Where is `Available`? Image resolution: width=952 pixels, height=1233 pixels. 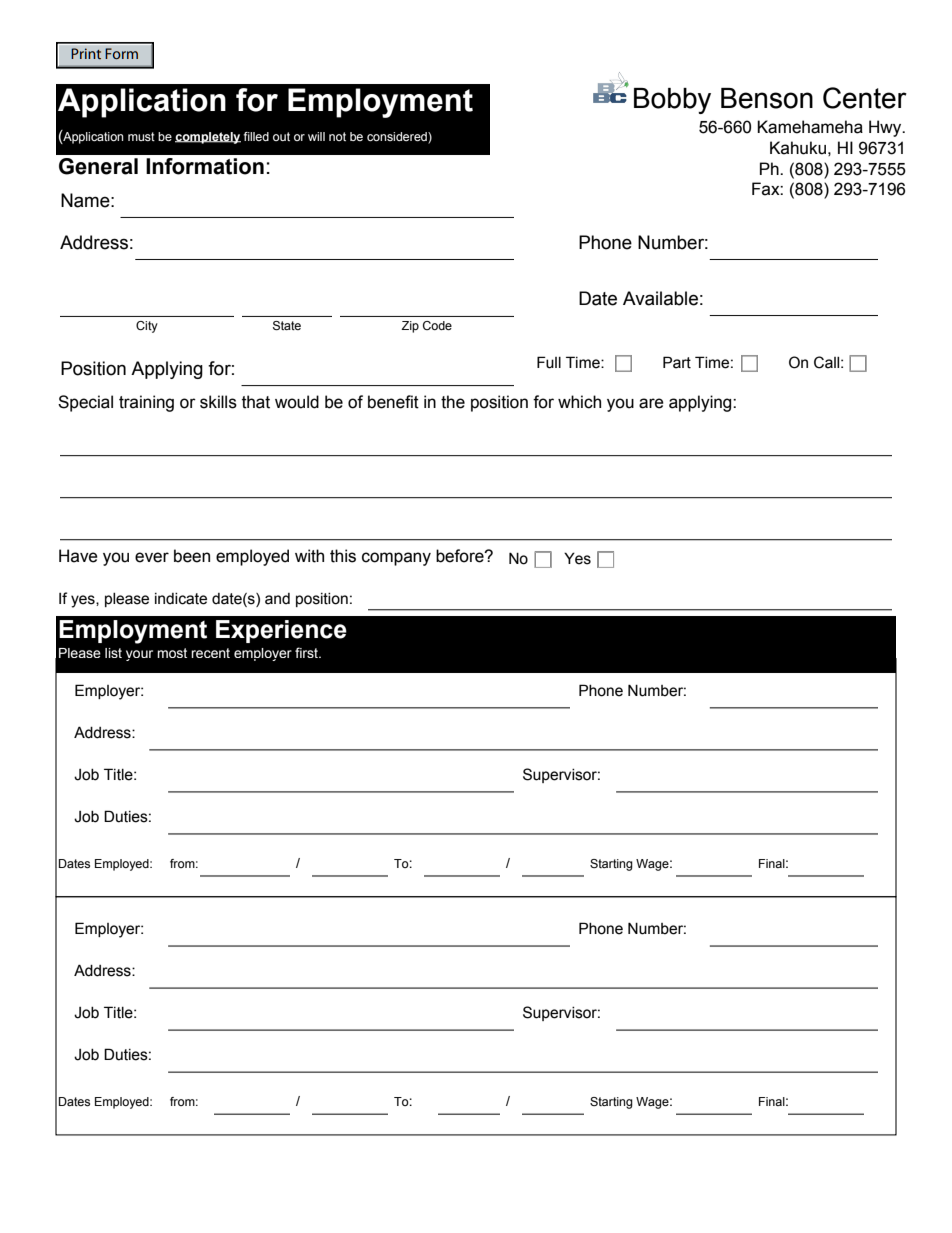 Available is located at coordinates (660, 298).
